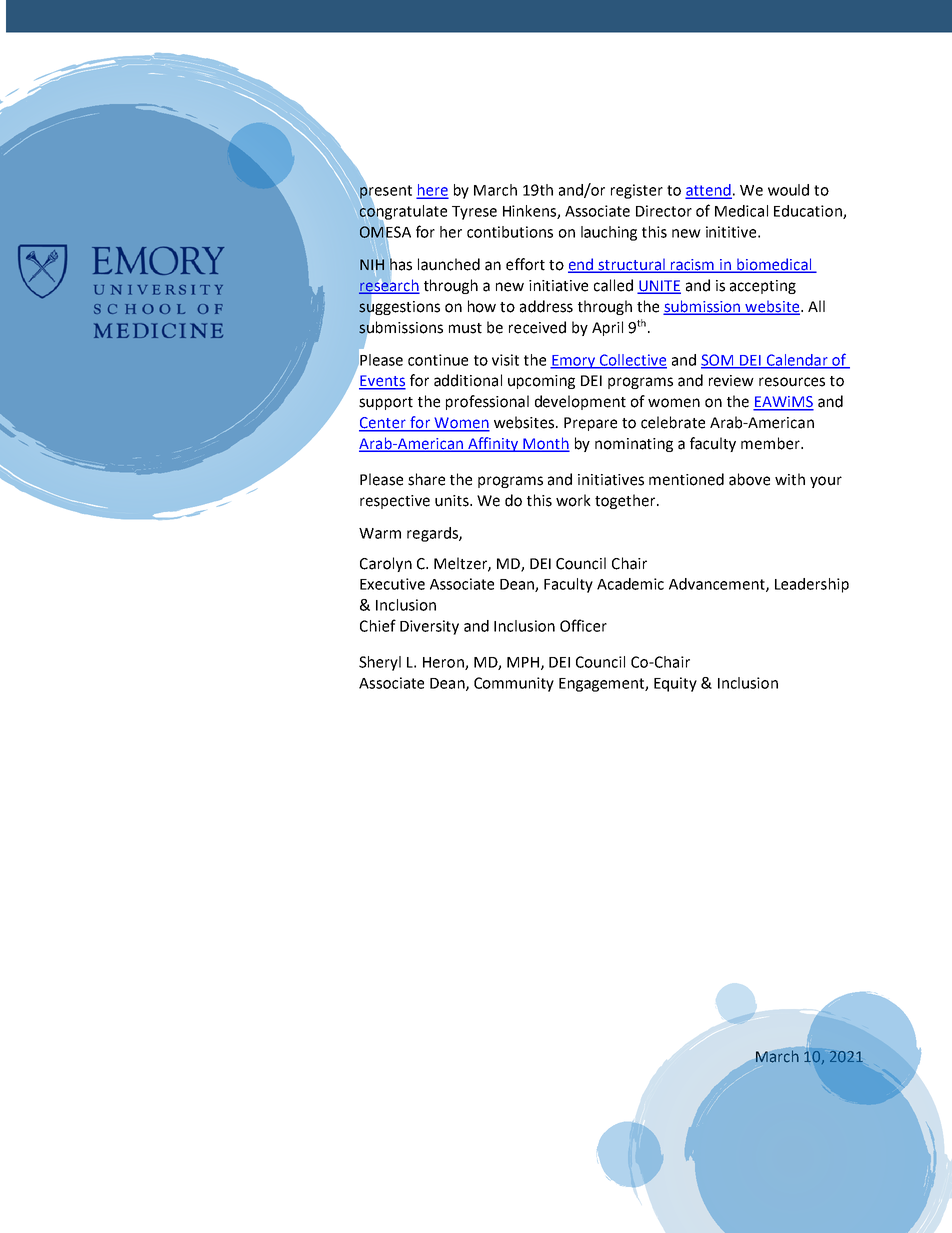 This page has height=1233, width=952. I want to click on with, so click(790, 479).
